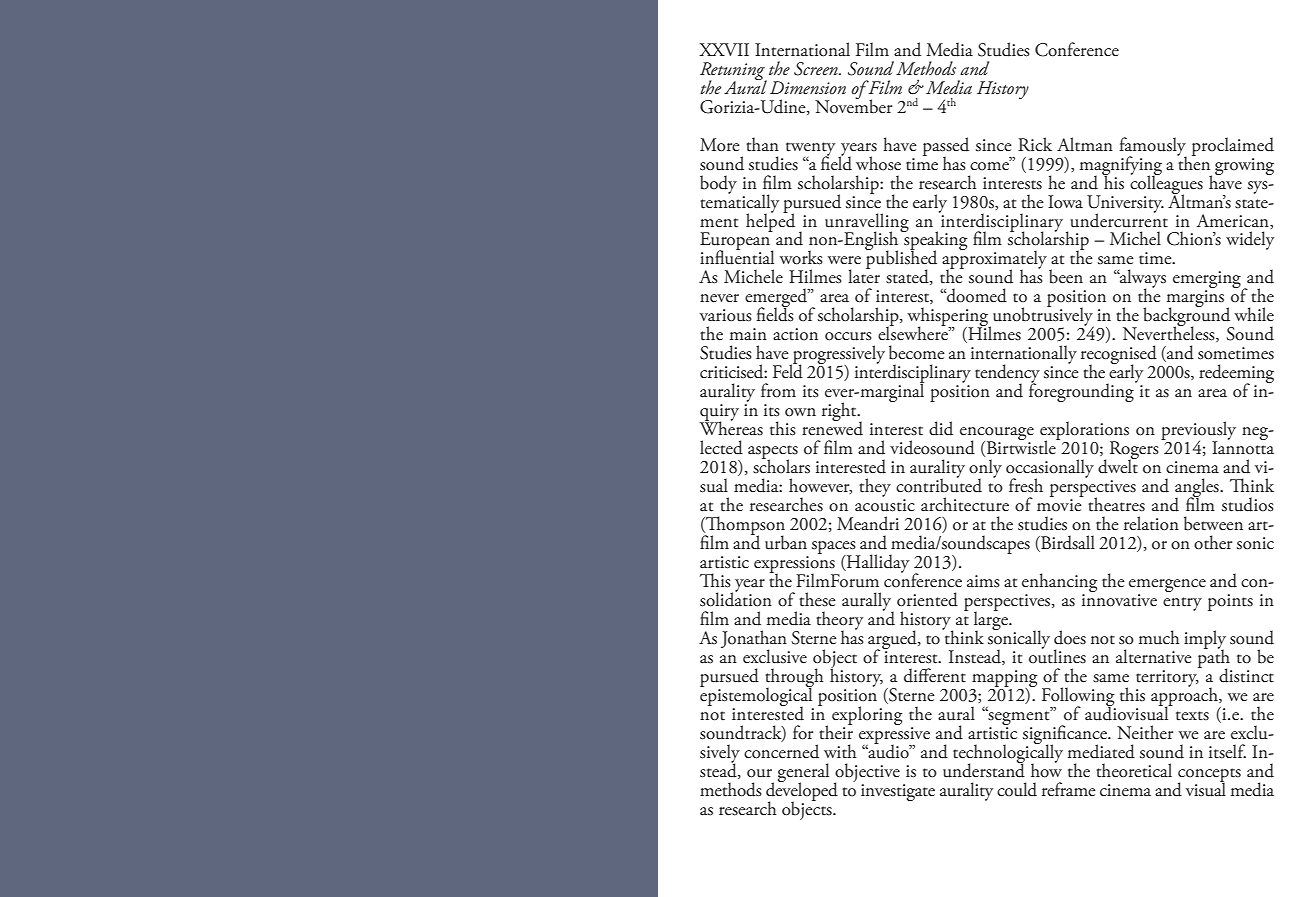 The image size is (1316, 897). What do you see at coordinates (1188, 317) in the screenshot?
I see `background` at bounding box center [1188, 317].
